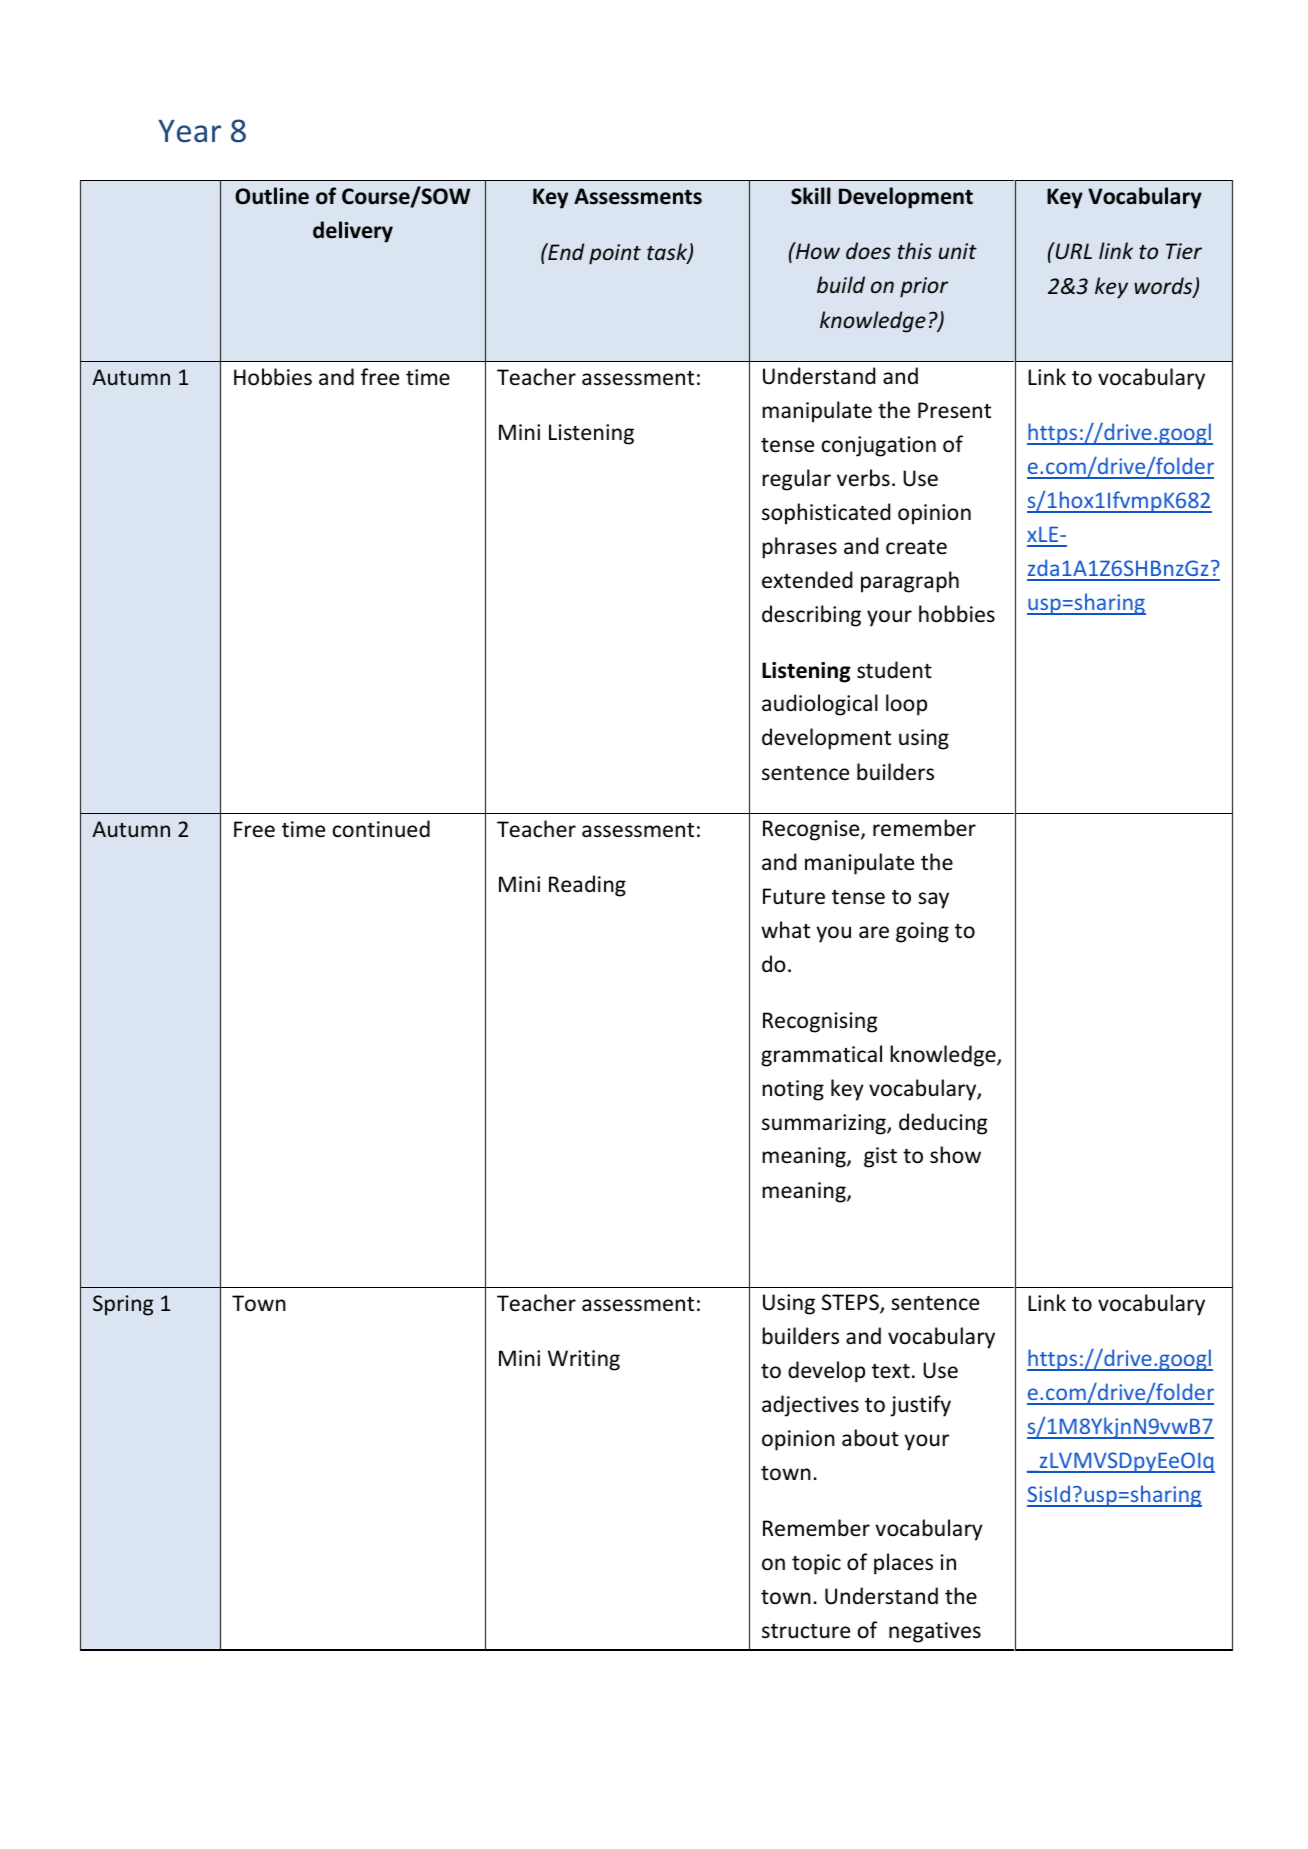 Image resolution: width=1308 pixels, height=1849 pixels. What do you see at coordinates (1072, 250) in the image?
I see `URL` at bounding box center [1072, 250].
